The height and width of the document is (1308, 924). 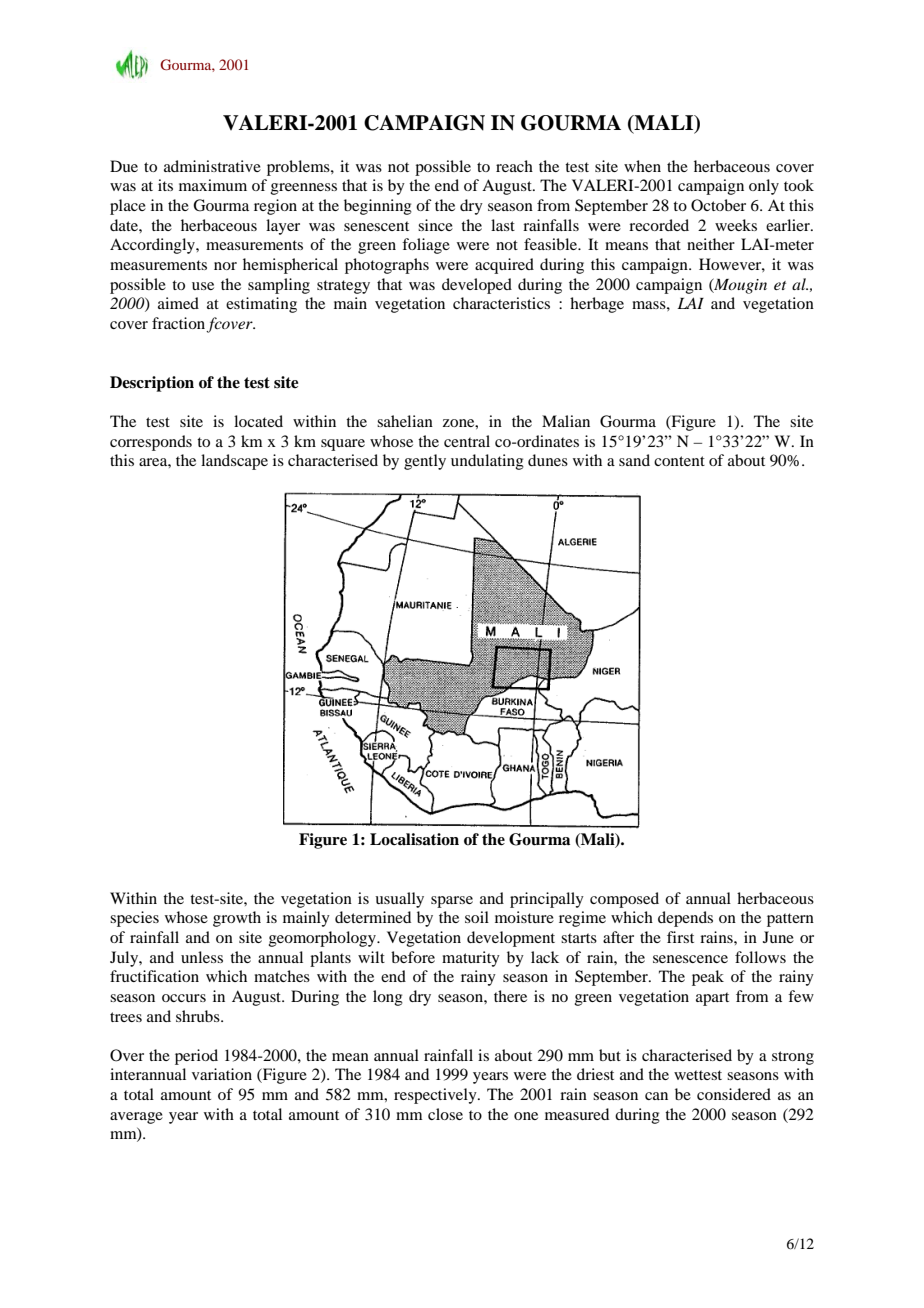 What do you see at coordinates (679, 461) in the document?
I see `content` at bounding box center [679, 461].
